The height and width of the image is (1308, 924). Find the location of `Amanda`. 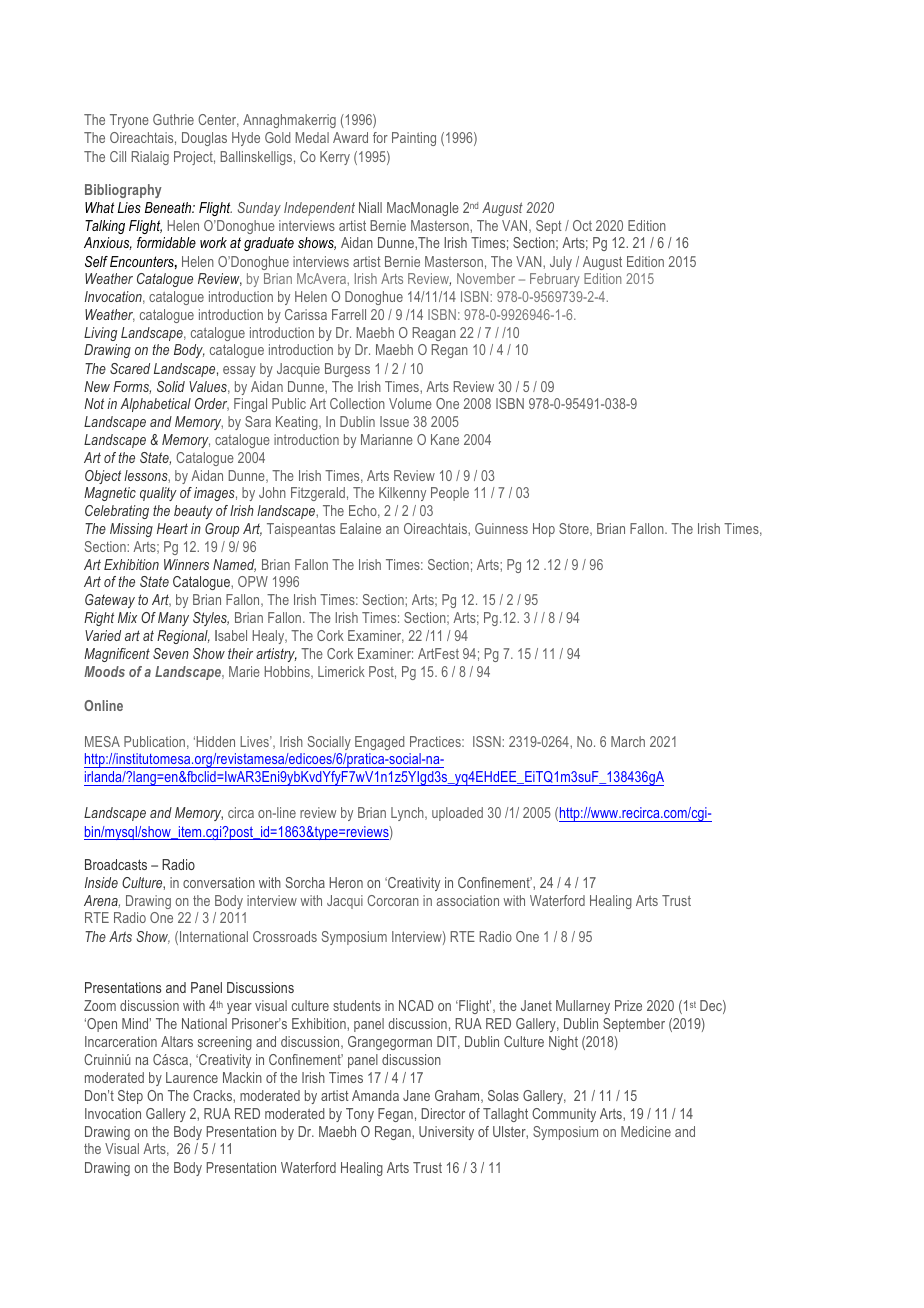

Amanda is located at coordinates (375, 1095).
